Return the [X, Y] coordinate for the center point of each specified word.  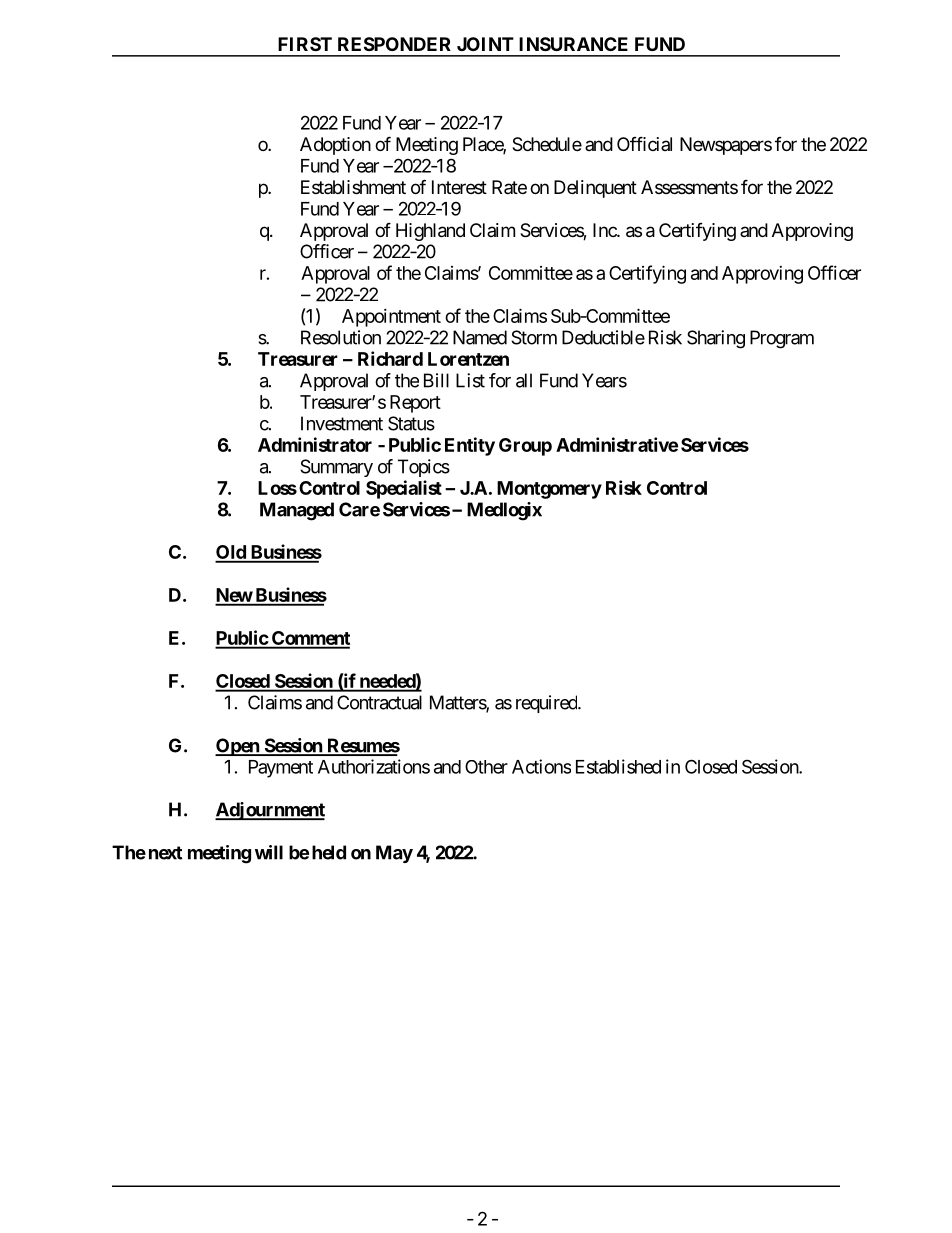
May [394, 854]
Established [618, 766]
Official [644, 143]
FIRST [305, 44]
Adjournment [270, 811]
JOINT [485, 44]
